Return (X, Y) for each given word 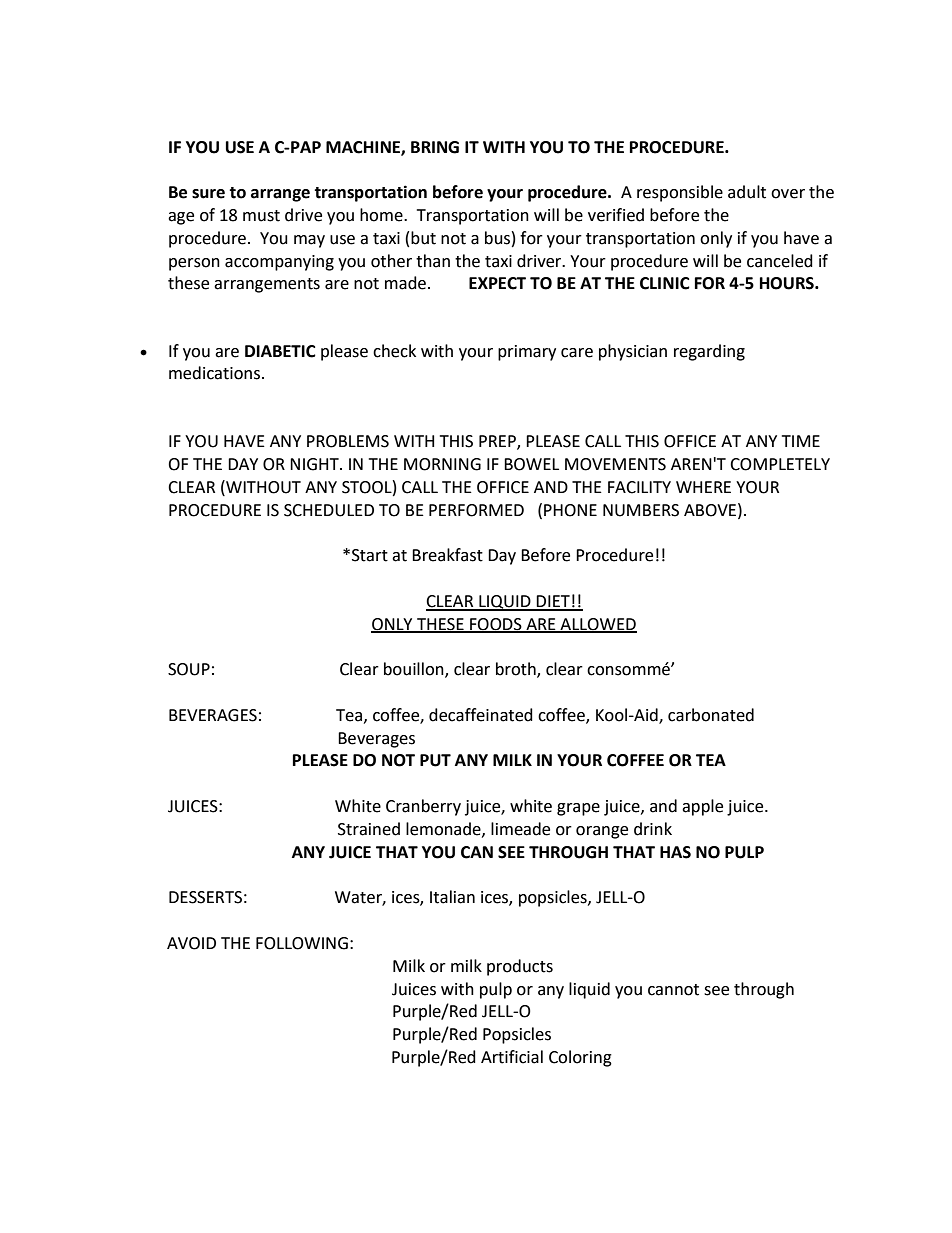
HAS (675, 852)
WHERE (703, 487)
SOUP (189, 669)
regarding (709, 352)
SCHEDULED (329, 510)
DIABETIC (280, 351)
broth (517, 670)
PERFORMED (476, 510)
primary (527, 353)
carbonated (711, 715)
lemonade (444, 829)
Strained (369, 829)
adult (747, 192)
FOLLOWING (302, 943)
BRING (435, 147)
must (261, 216)
